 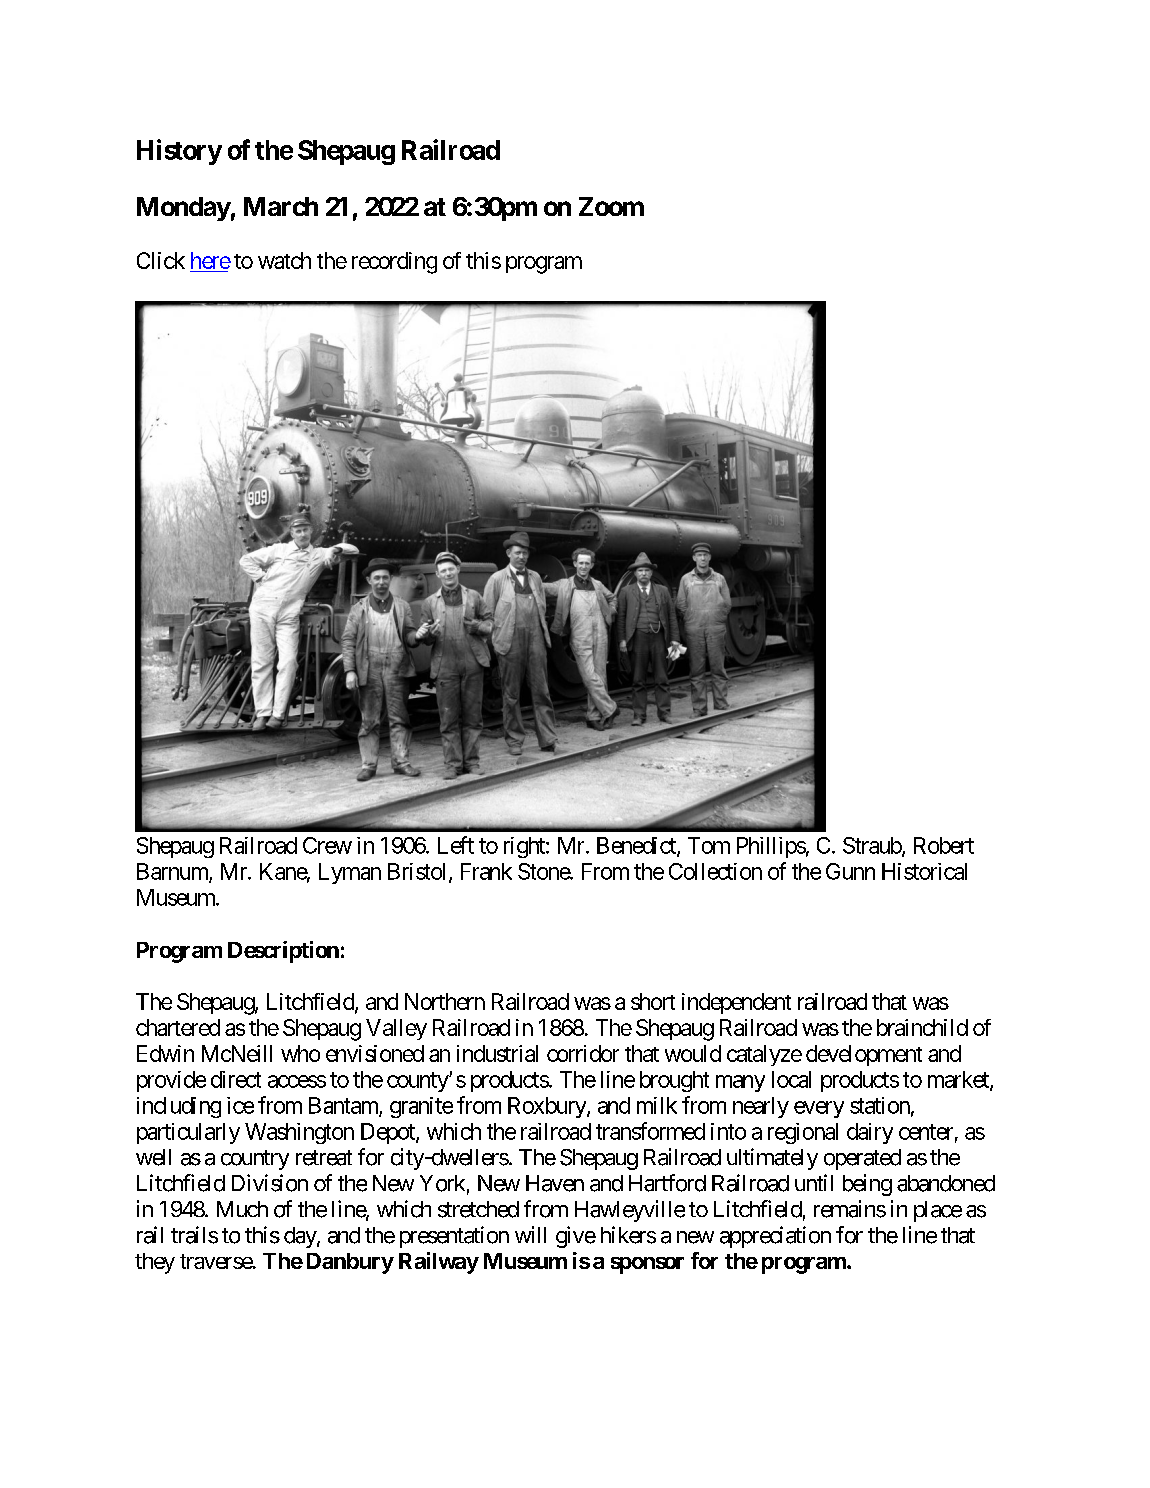 I want to click on Gunn, so click(x=850, y=871).
